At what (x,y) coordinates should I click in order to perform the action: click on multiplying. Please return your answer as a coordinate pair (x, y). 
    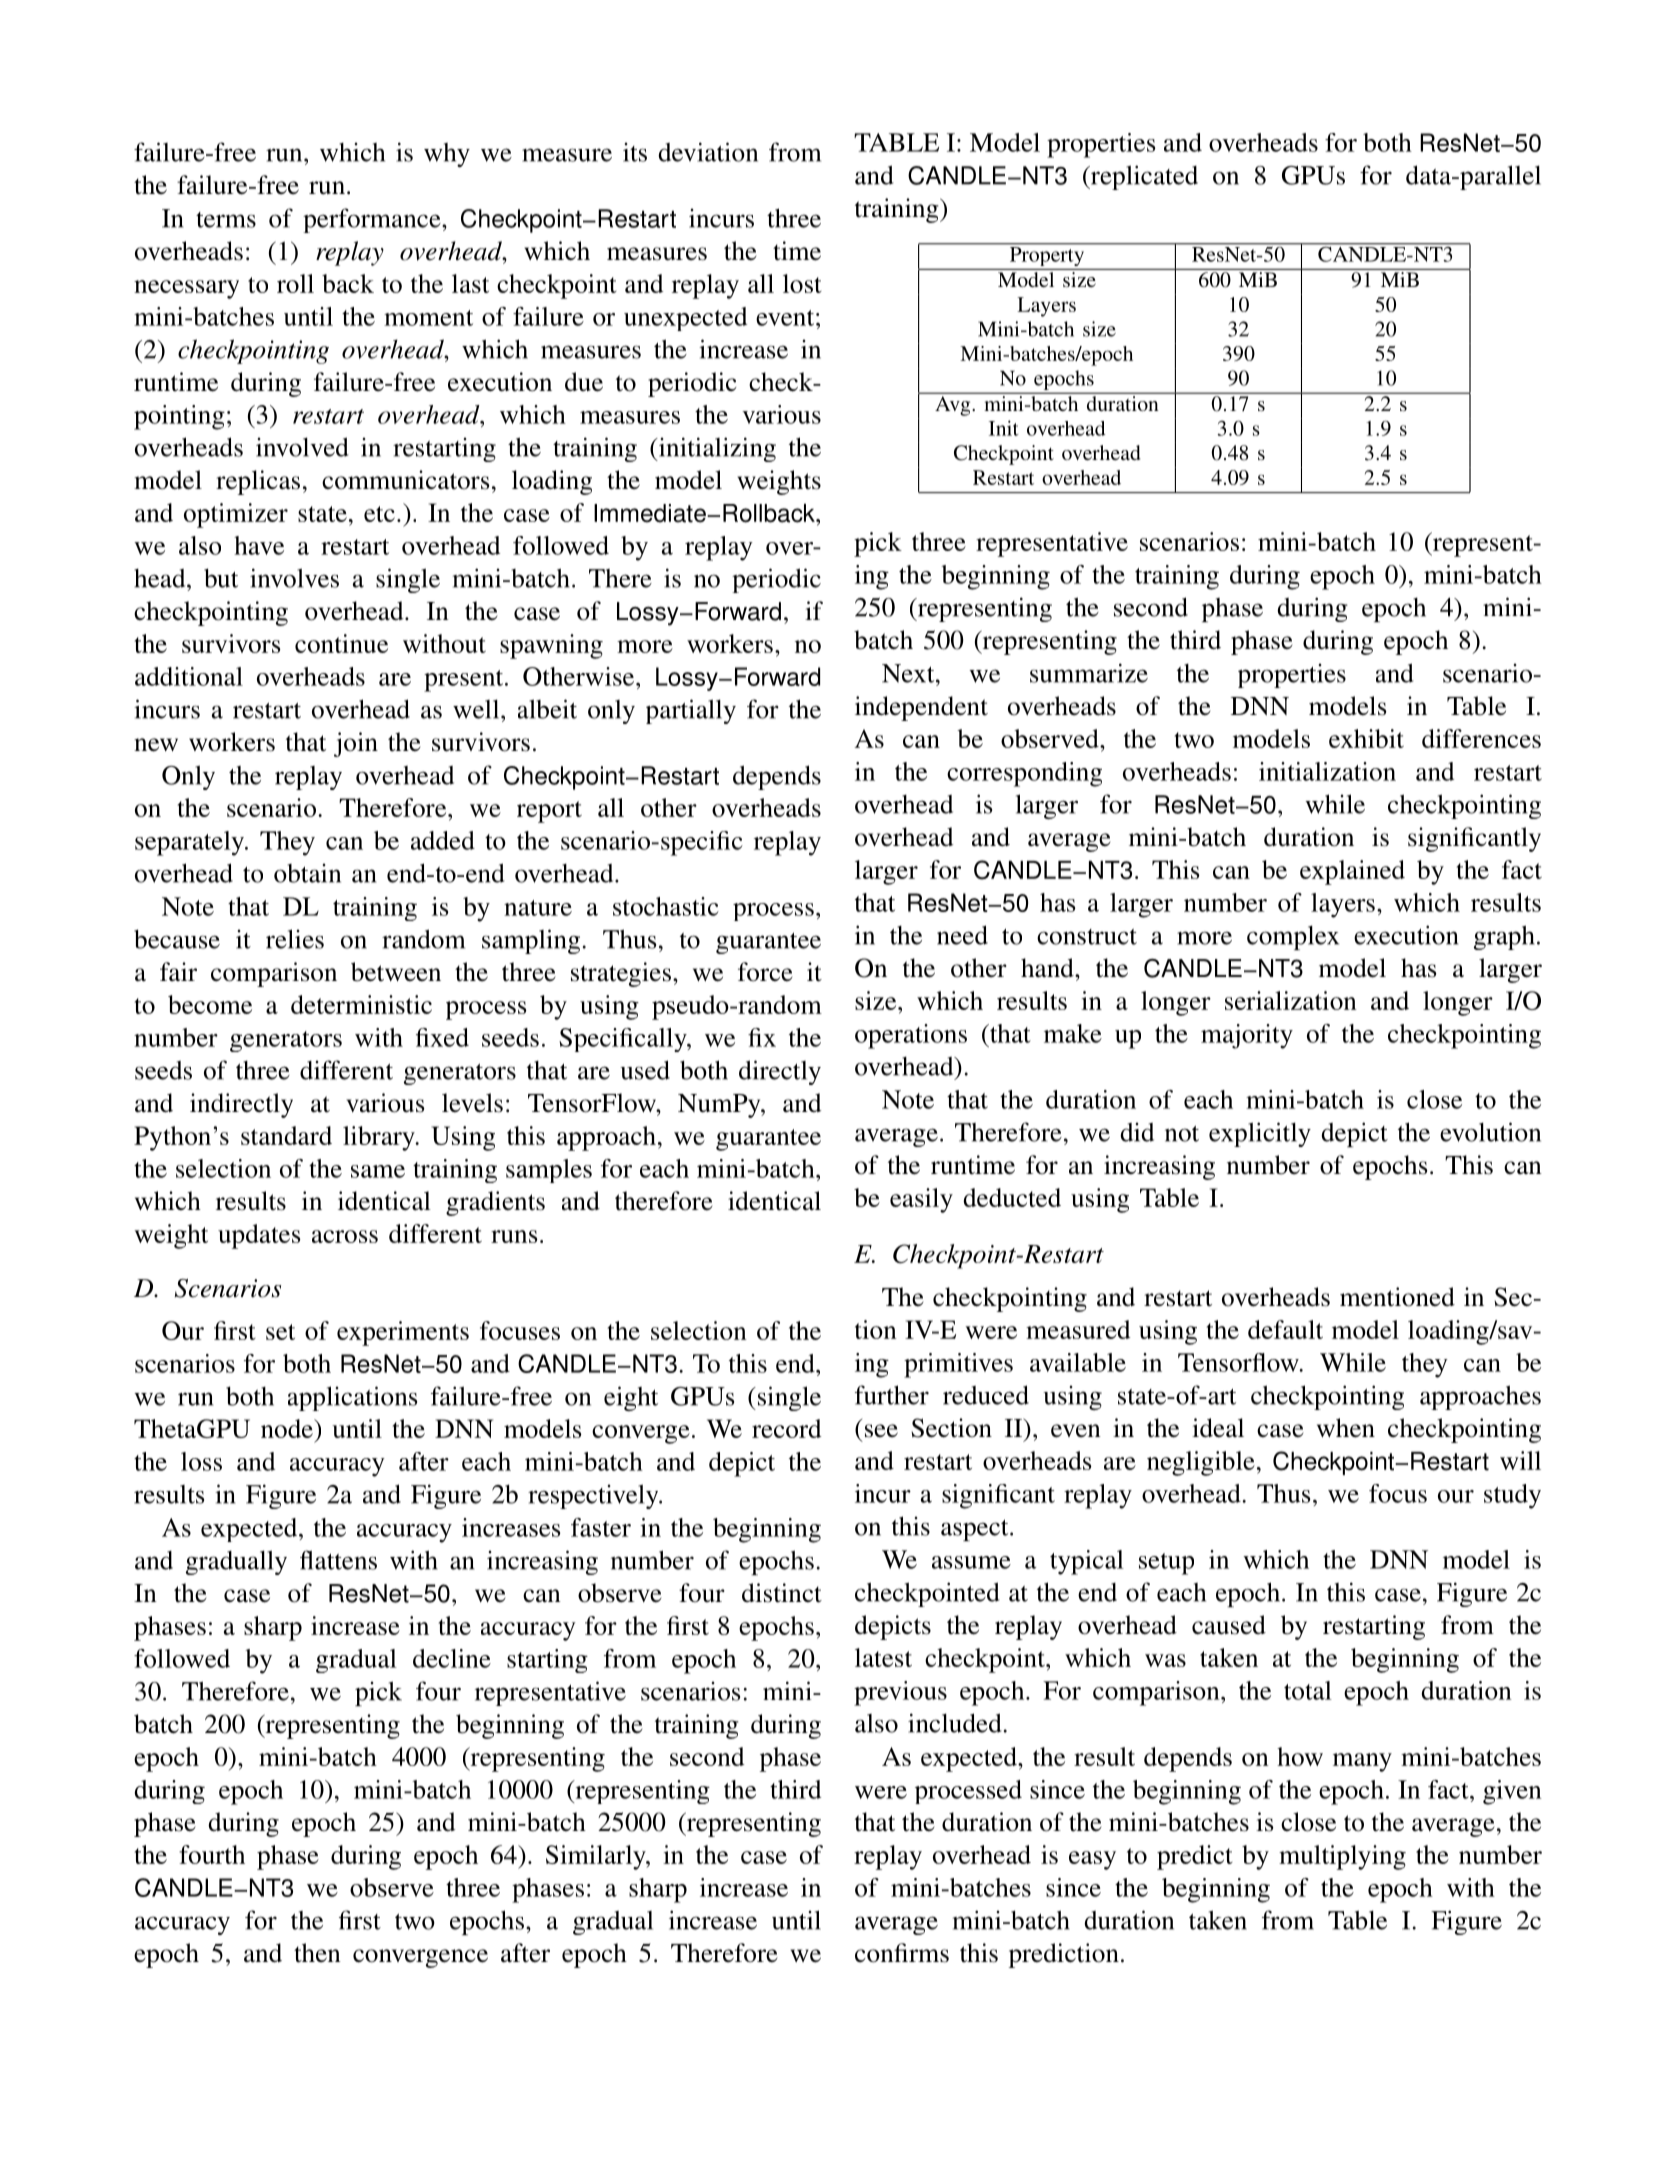
    Looking at the image, I should click on (1342, 1857).
